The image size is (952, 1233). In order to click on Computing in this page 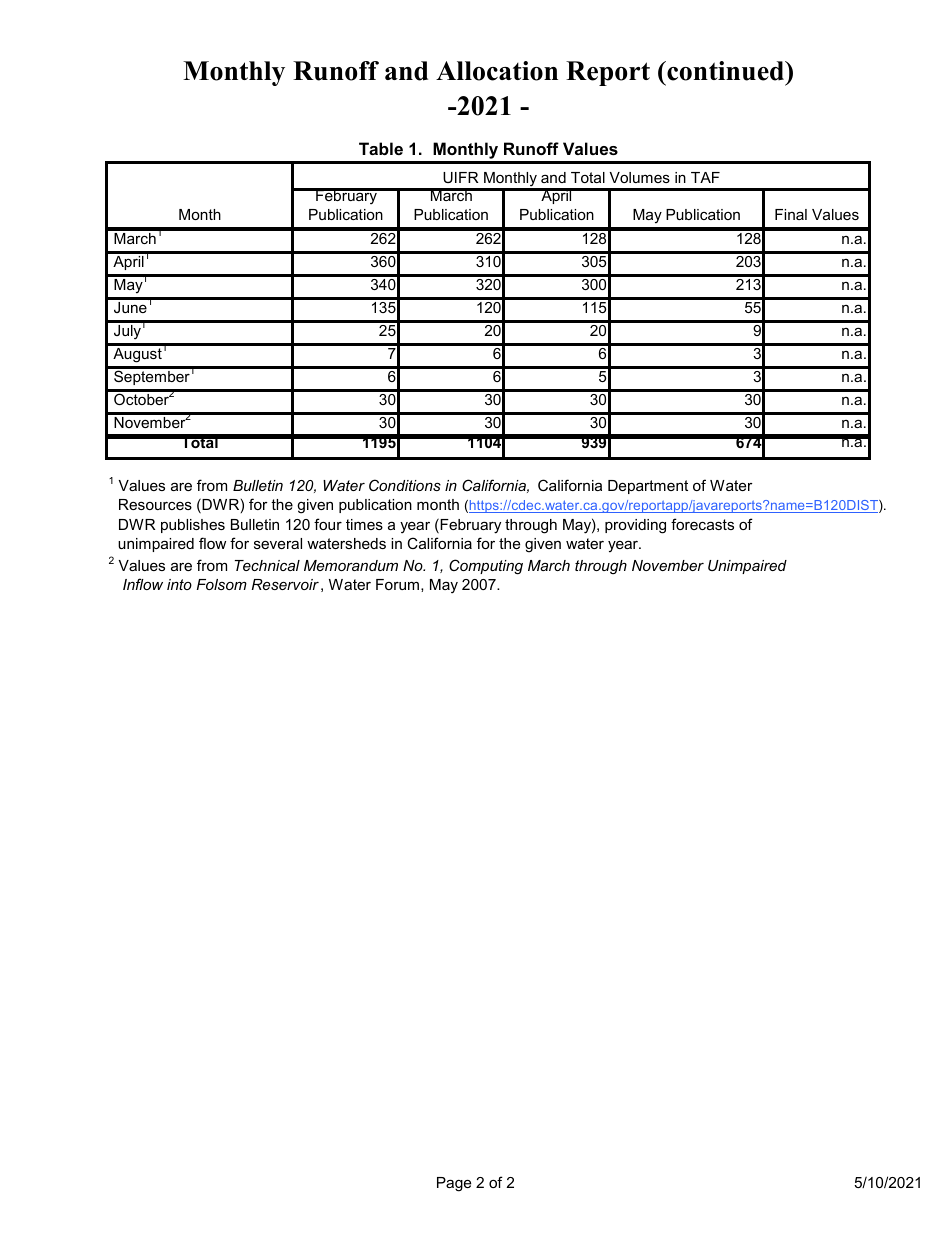, I will do `click(486, 567)`.
